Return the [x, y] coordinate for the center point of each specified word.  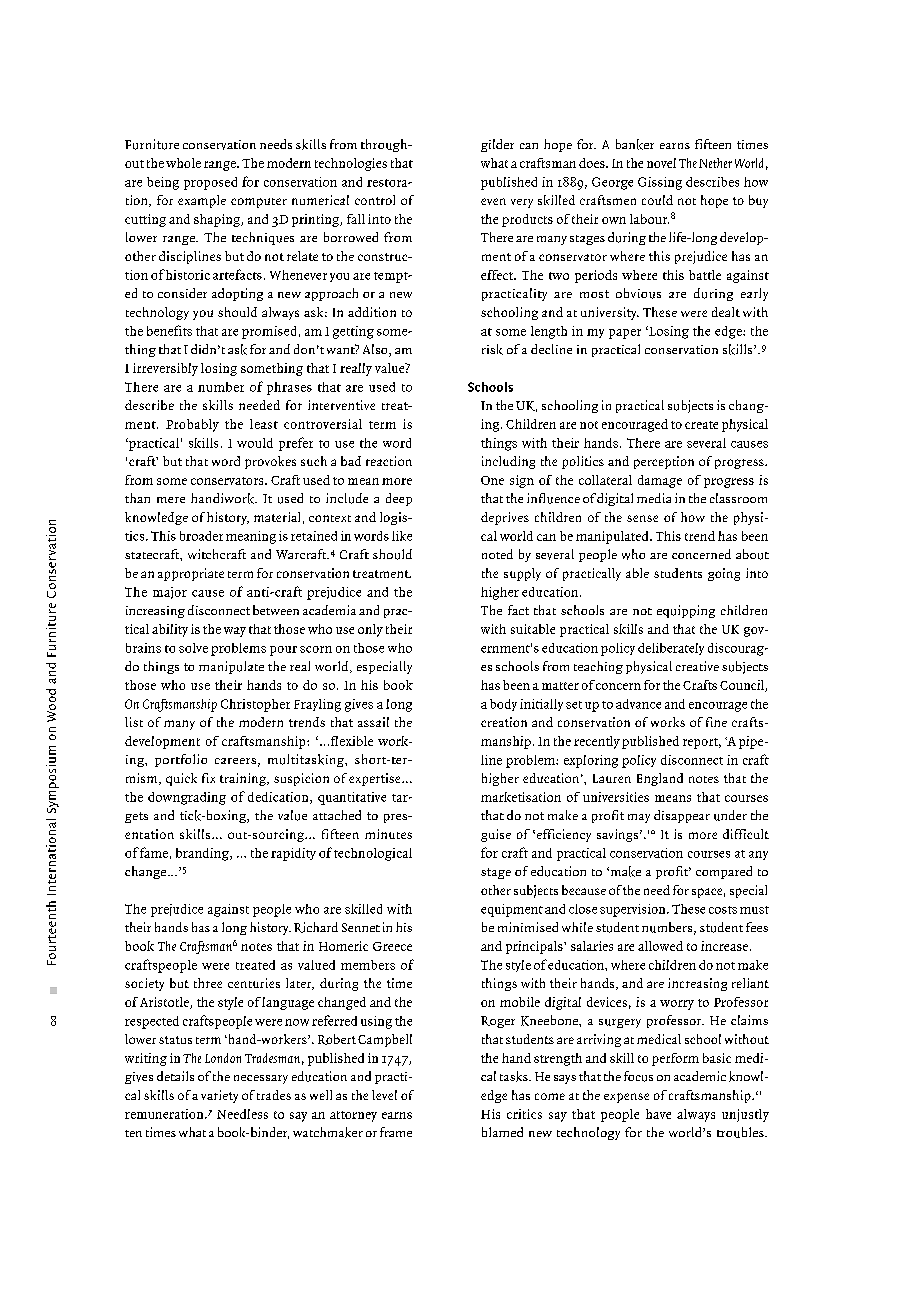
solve [193, 648]
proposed [210, 183]
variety [219, 1096]
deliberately [671, 649]
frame [396, 1132]
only [370, 630]
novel [661, 163]
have [658, 1114]
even [493, 201]
